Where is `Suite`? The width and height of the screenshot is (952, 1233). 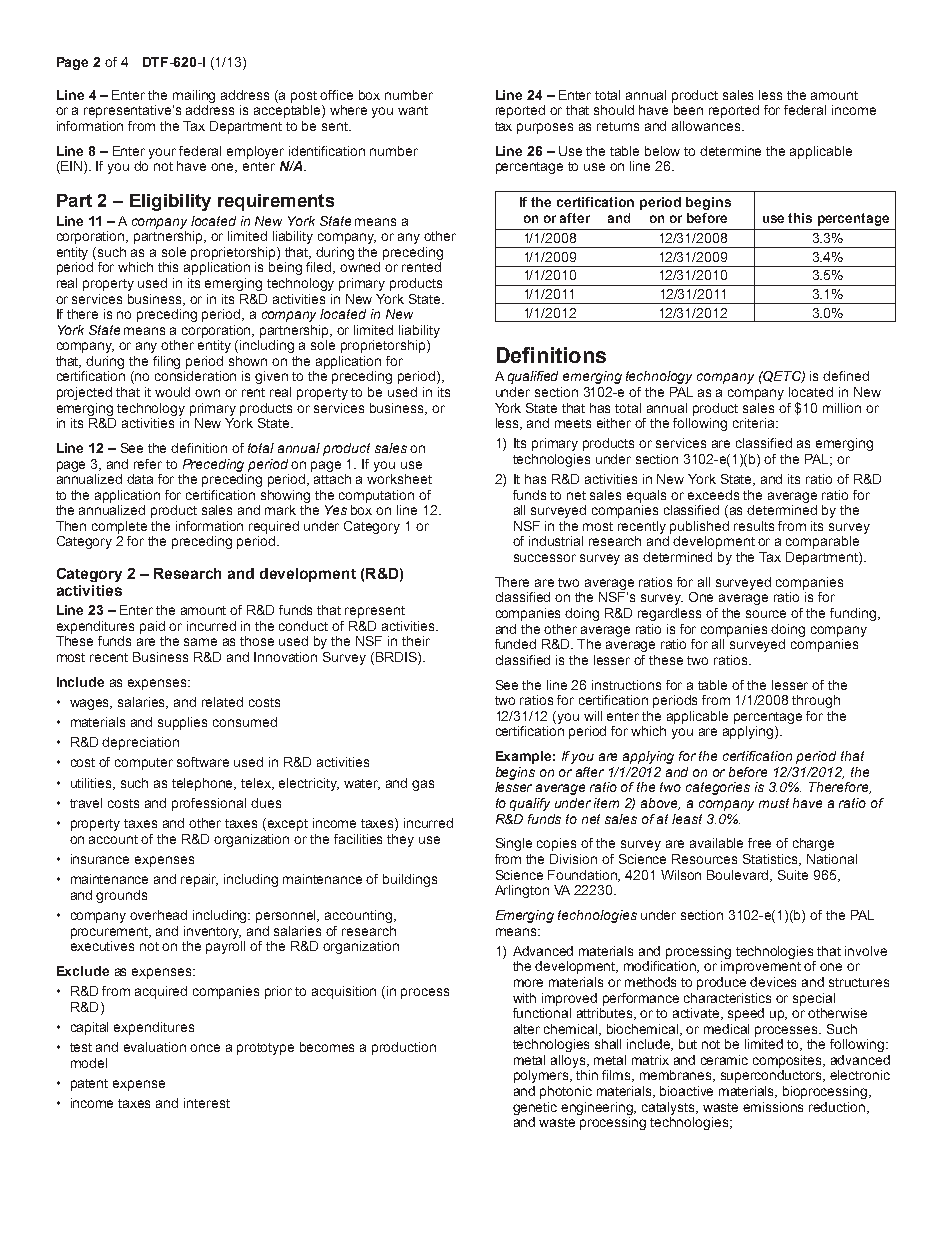 Suite is located at coordinates (793, 875).
